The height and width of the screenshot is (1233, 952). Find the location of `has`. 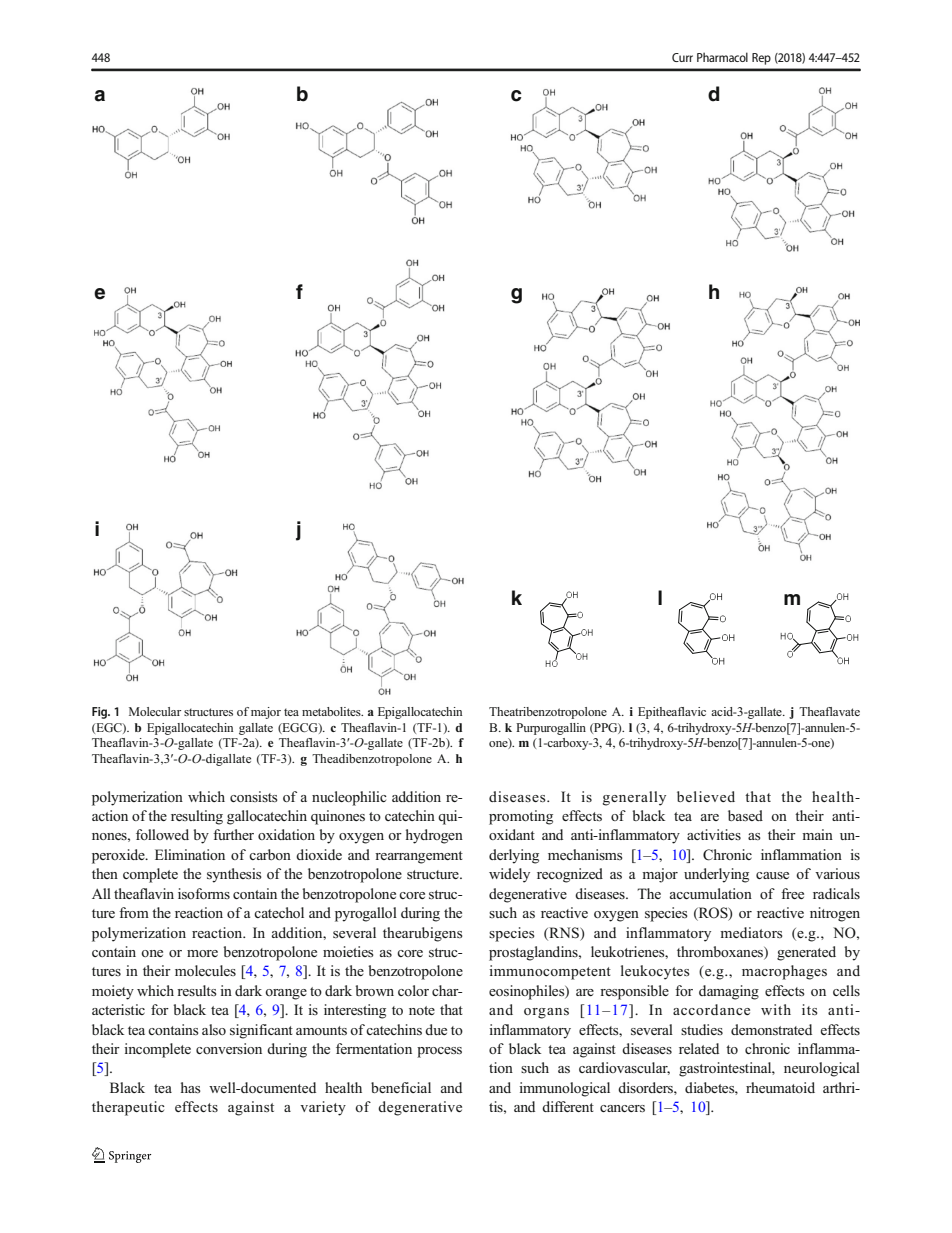

has is located at coordinates (191, 1087).
